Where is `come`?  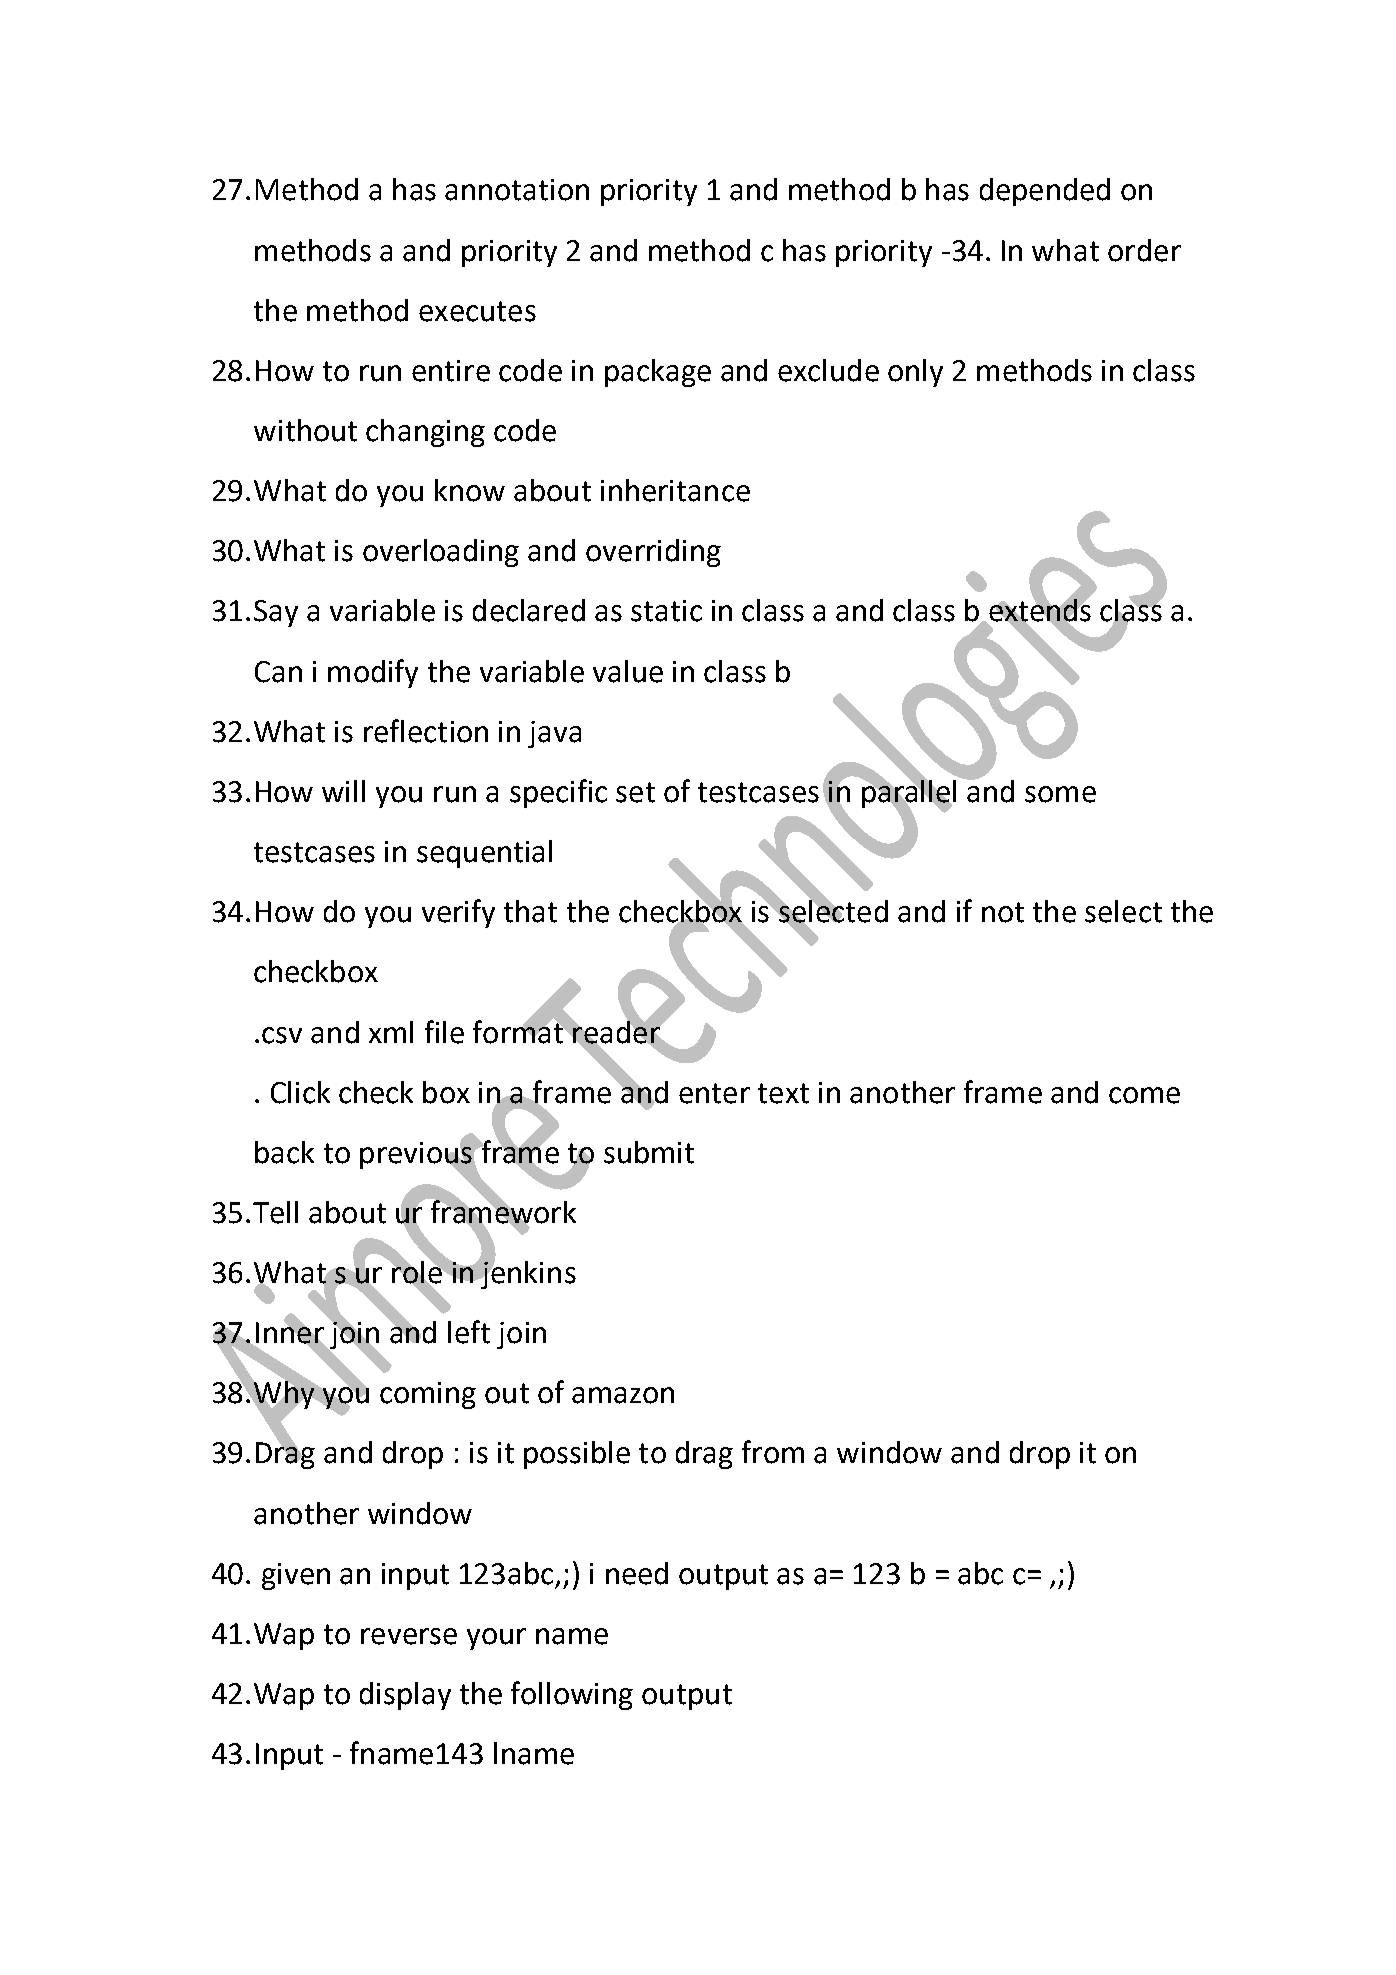 come is located at coordinates (1144, 1095).
